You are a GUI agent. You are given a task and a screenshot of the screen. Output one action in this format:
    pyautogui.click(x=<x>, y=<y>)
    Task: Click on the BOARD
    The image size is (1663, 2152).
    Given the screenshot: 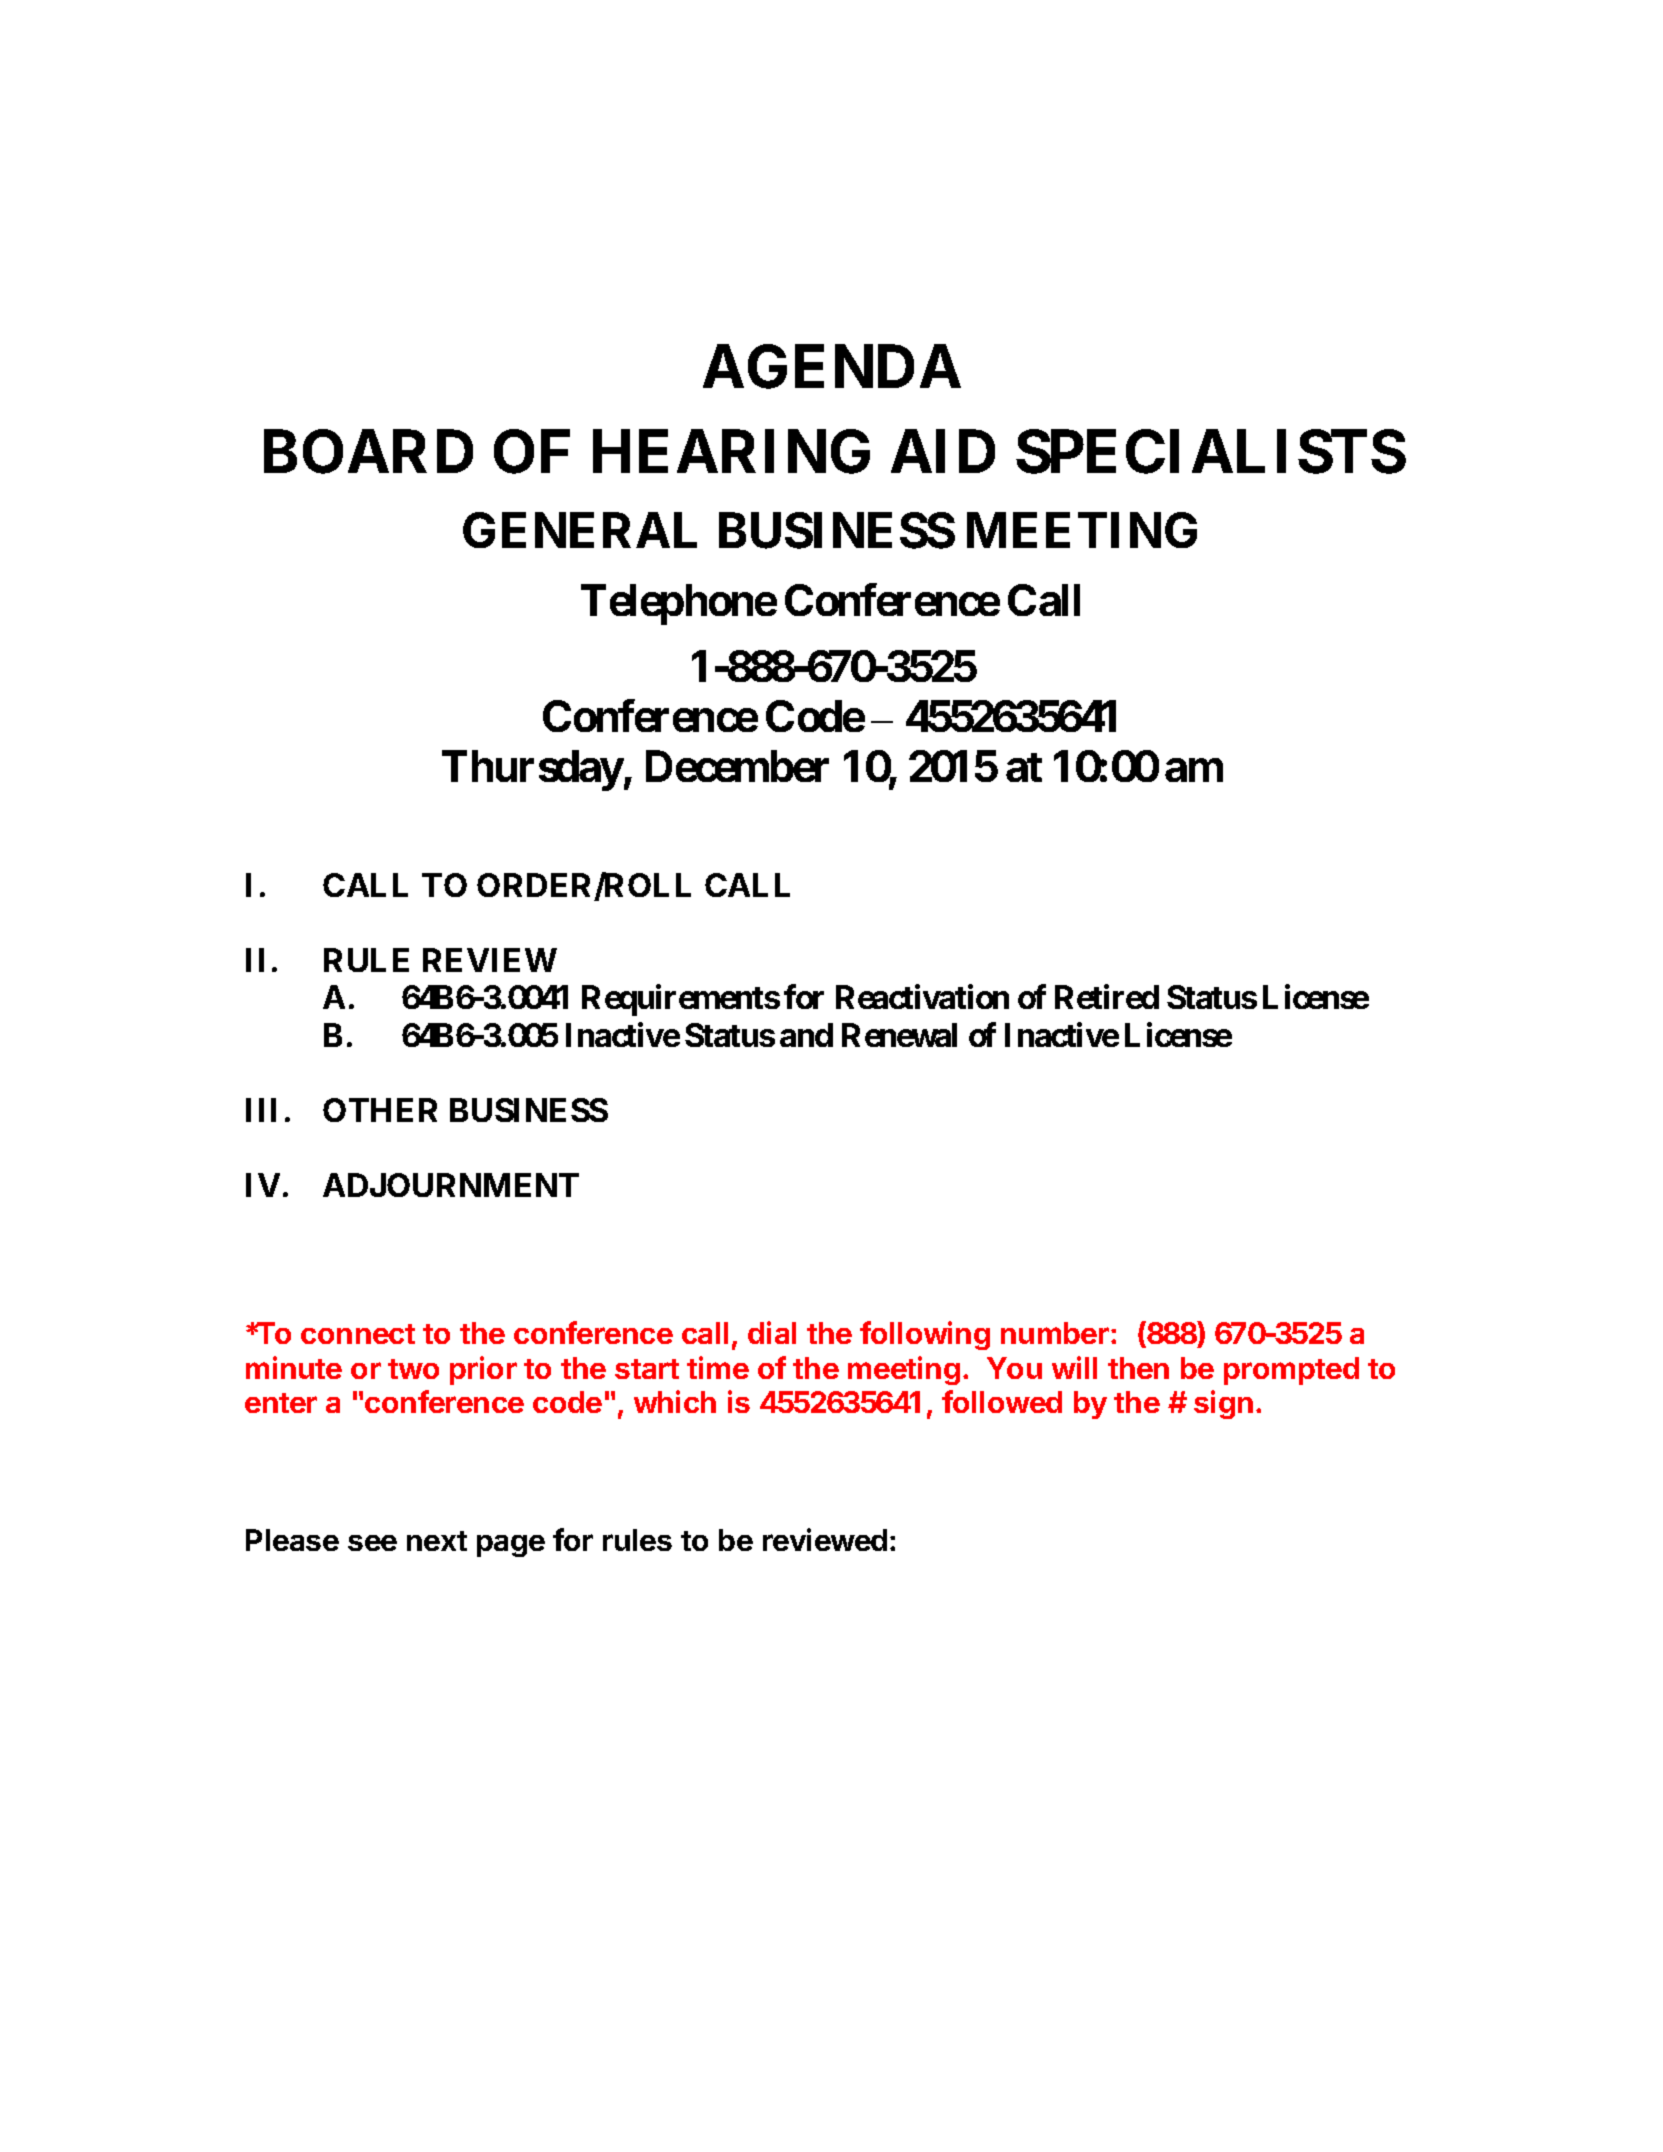 What is the action you would take?
    pyautogui.click(x=368, y=452)
